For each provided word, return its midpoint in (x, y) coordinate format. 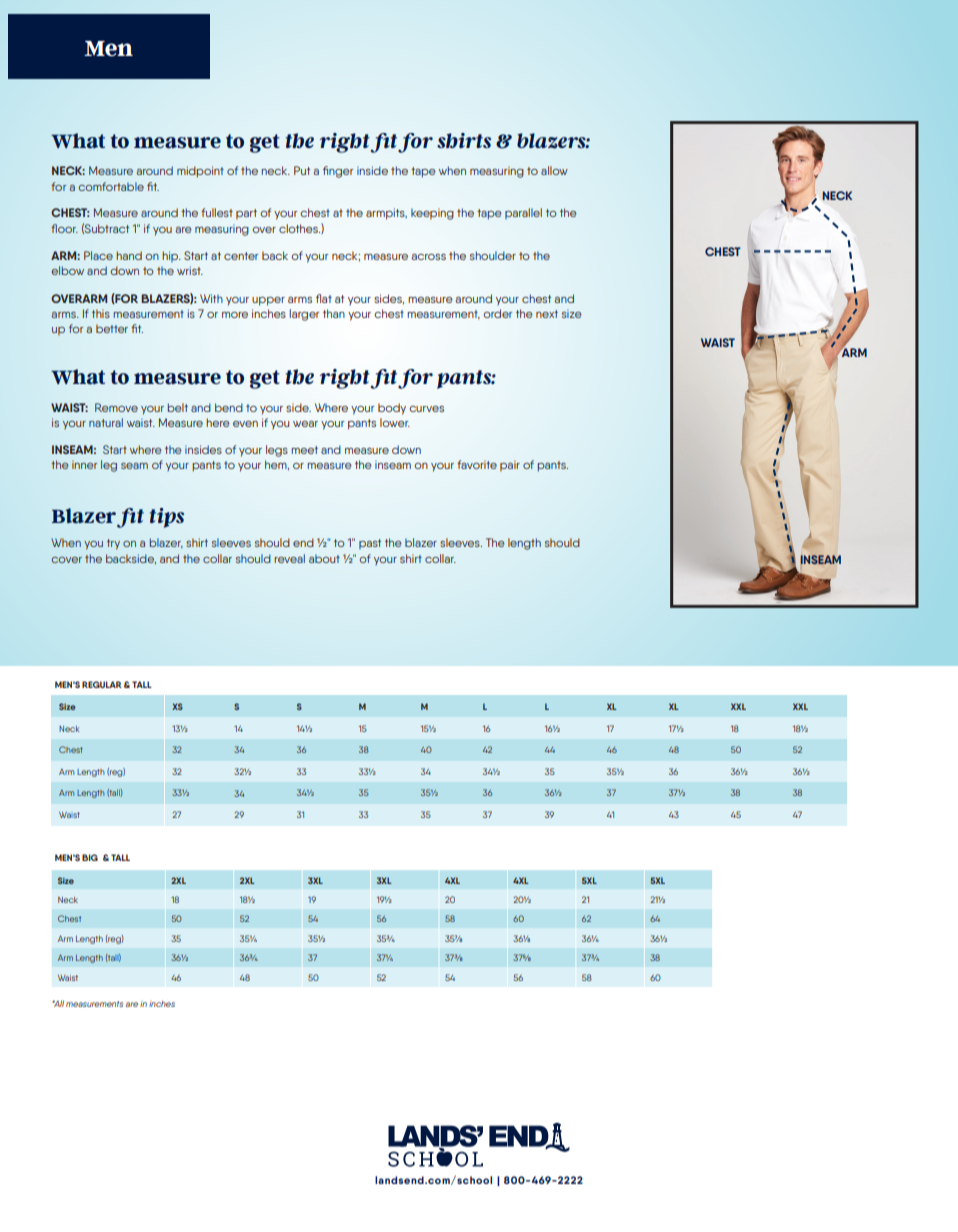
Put (302, 170)
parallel (523, 213)
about (324, 558)
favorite (477, 464)
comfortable (111, 186)
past (370, 544)
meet (304, 450)
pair (510, 465)
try (113, 544)
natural (106, 422)
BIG (90, 857)
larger (304, 315)
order (497, 313)
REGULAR (102, 684)
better (112, 328)
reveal (289, 558)
